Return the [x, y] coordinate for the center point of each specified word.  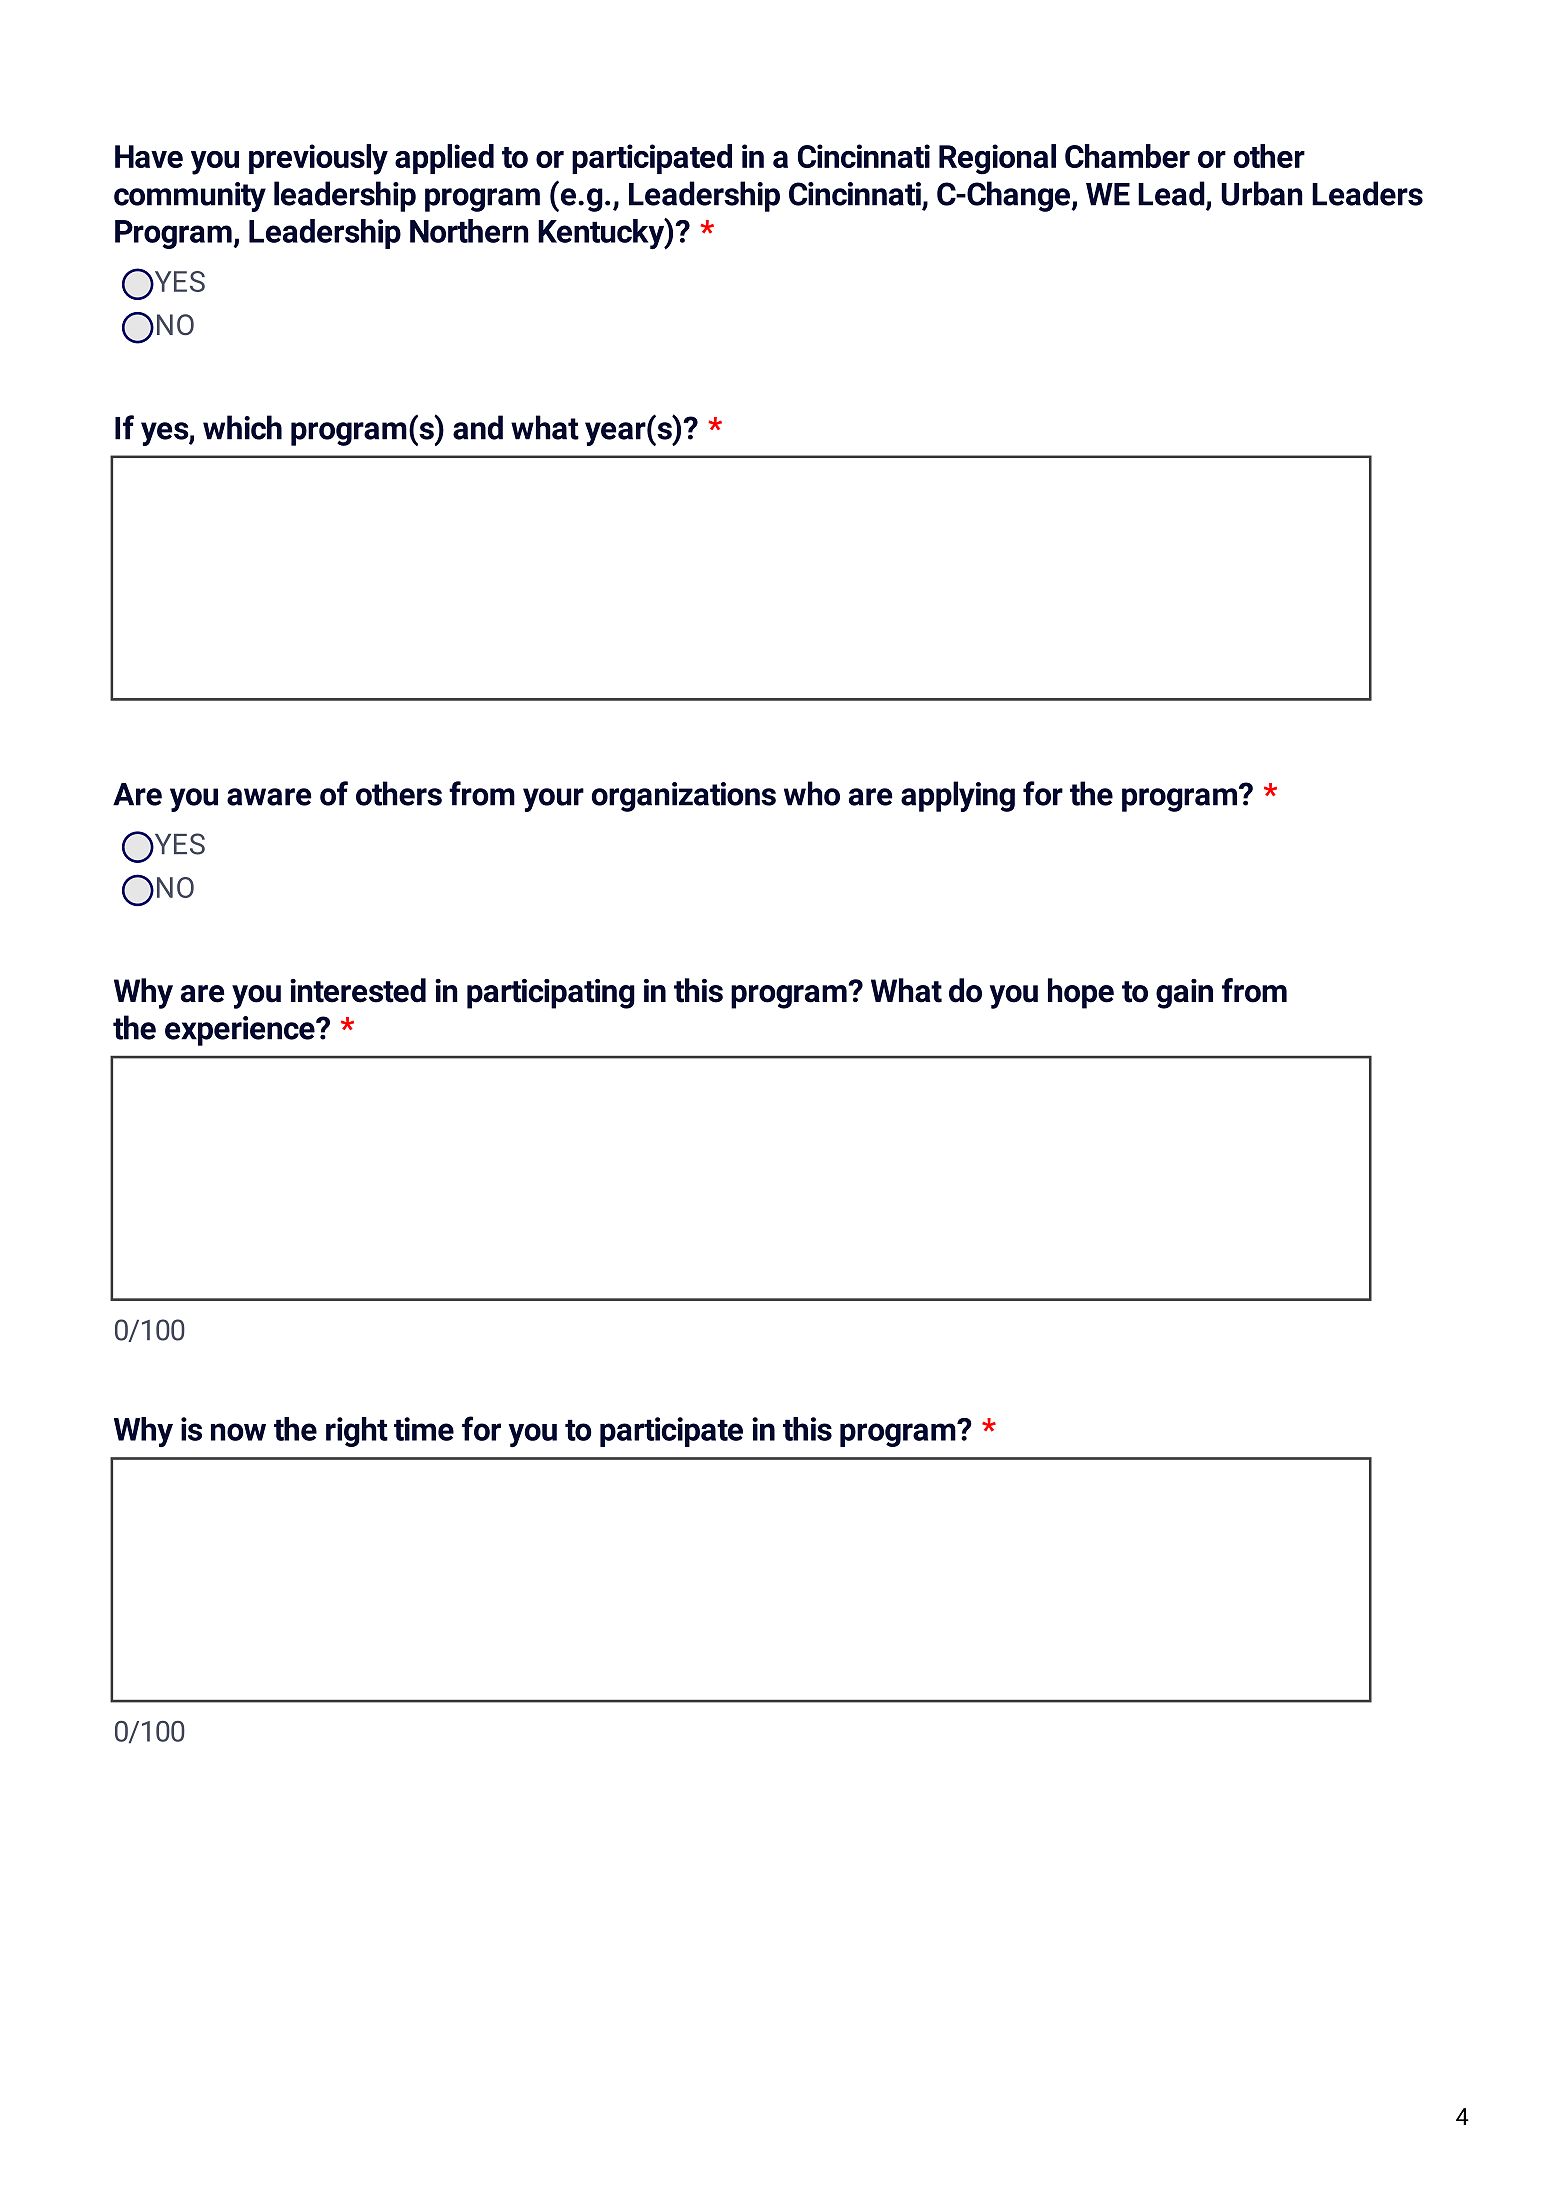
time [424, 1429]
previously [318, 159]
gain [1184, 994]
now [238, 1432]
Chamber [1127, 156]
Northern [469, 231]
